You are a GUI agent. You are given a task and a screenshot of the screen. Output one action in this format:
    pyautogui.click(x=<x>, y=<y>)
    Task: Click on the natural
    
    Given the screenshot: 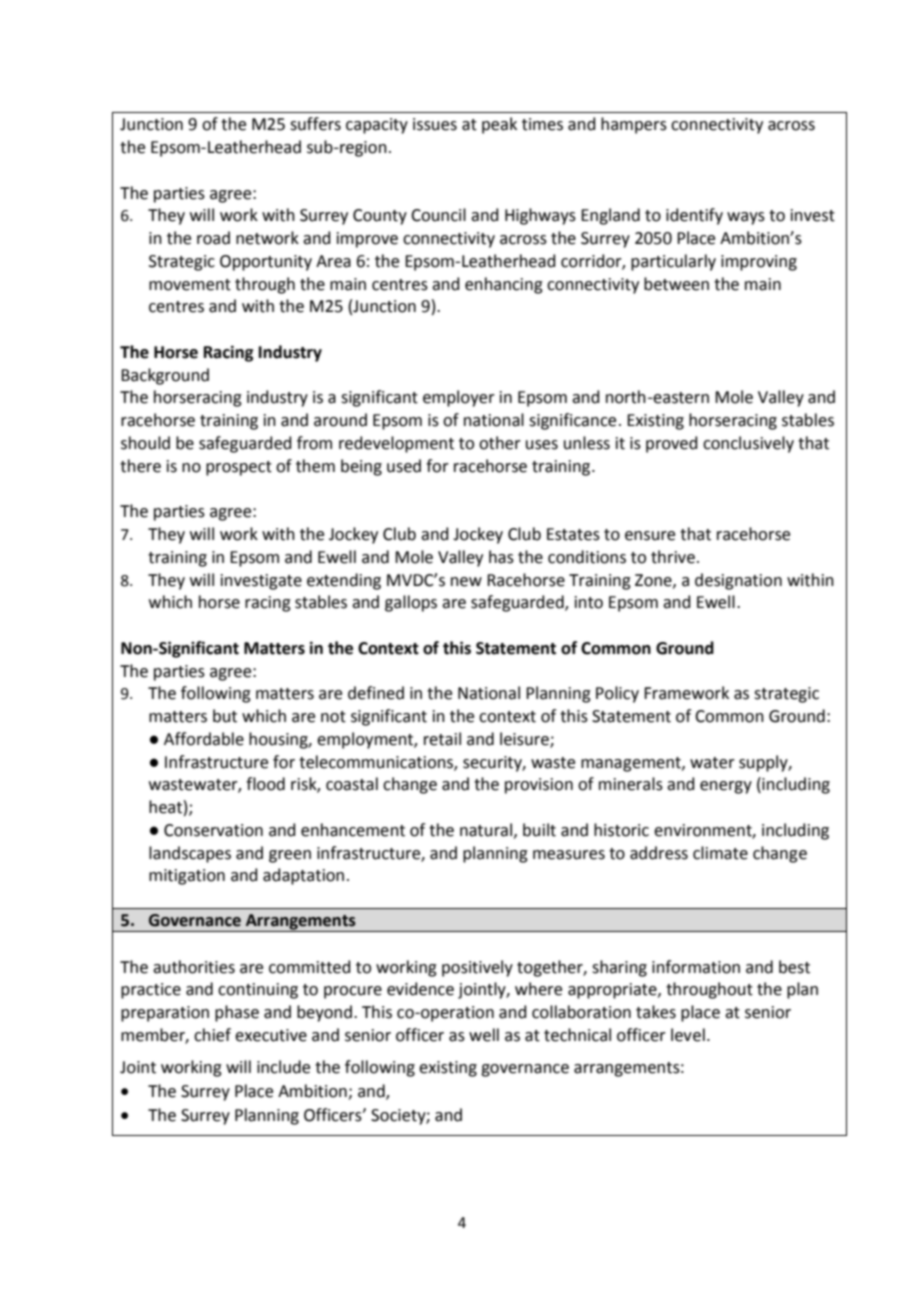 What is the action you would take?
    pyautogui.click(x=486, y=830)
